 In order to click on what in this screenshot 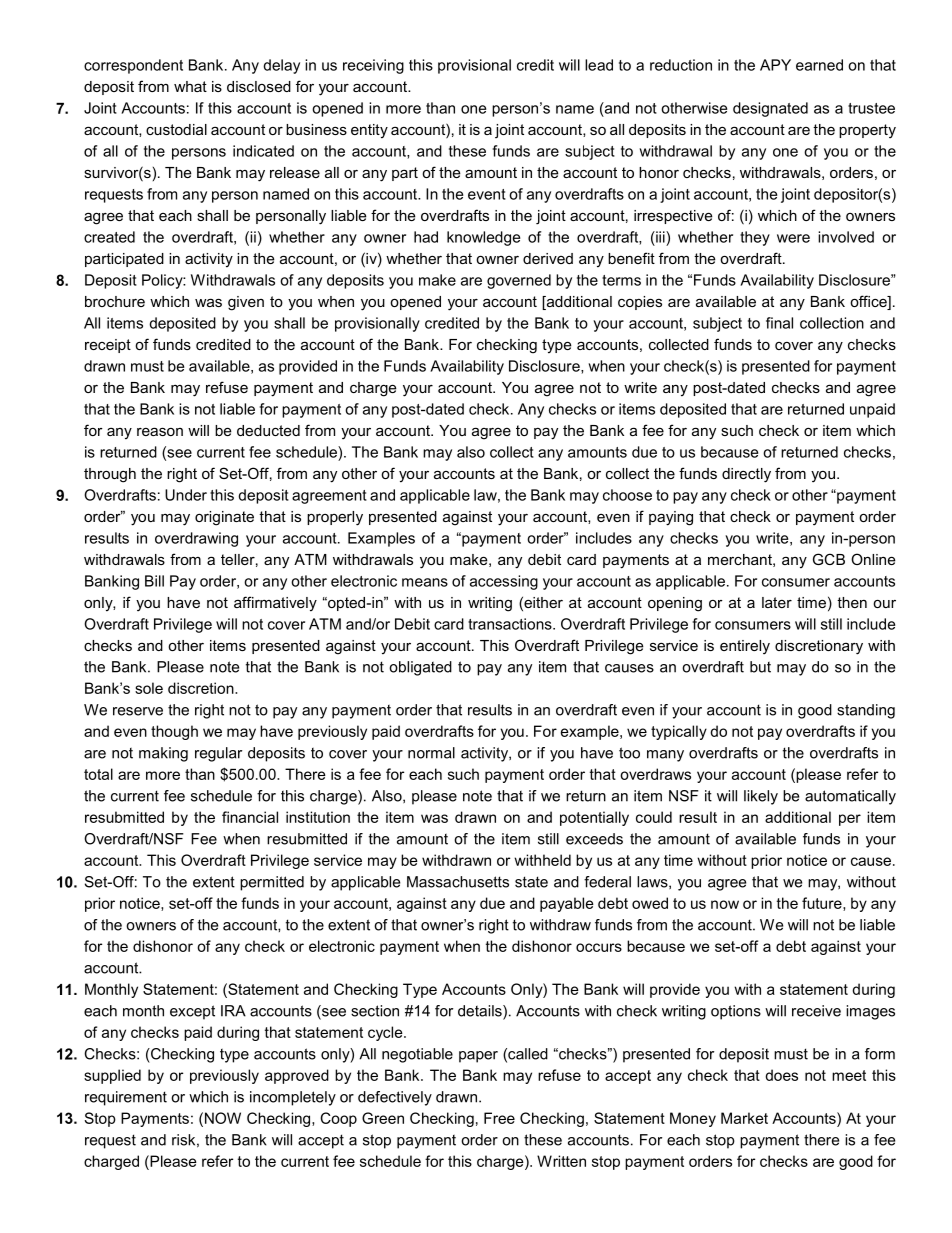, I will do `click(190, 86)`.
